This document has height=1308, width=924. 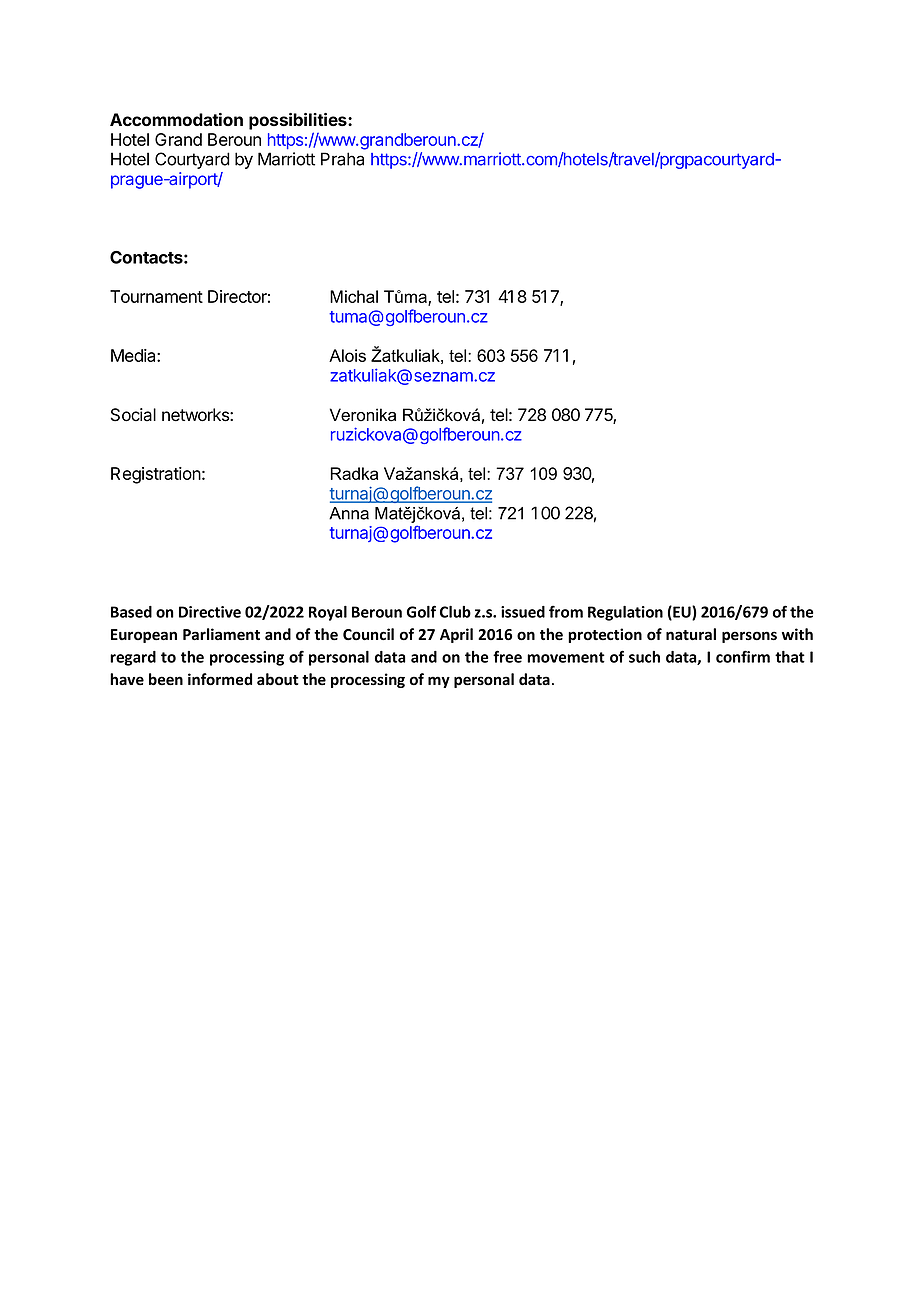 What do you see at coordinates (342, 159) in the document?
I see `Praha` at bounding box center [342, 159].
